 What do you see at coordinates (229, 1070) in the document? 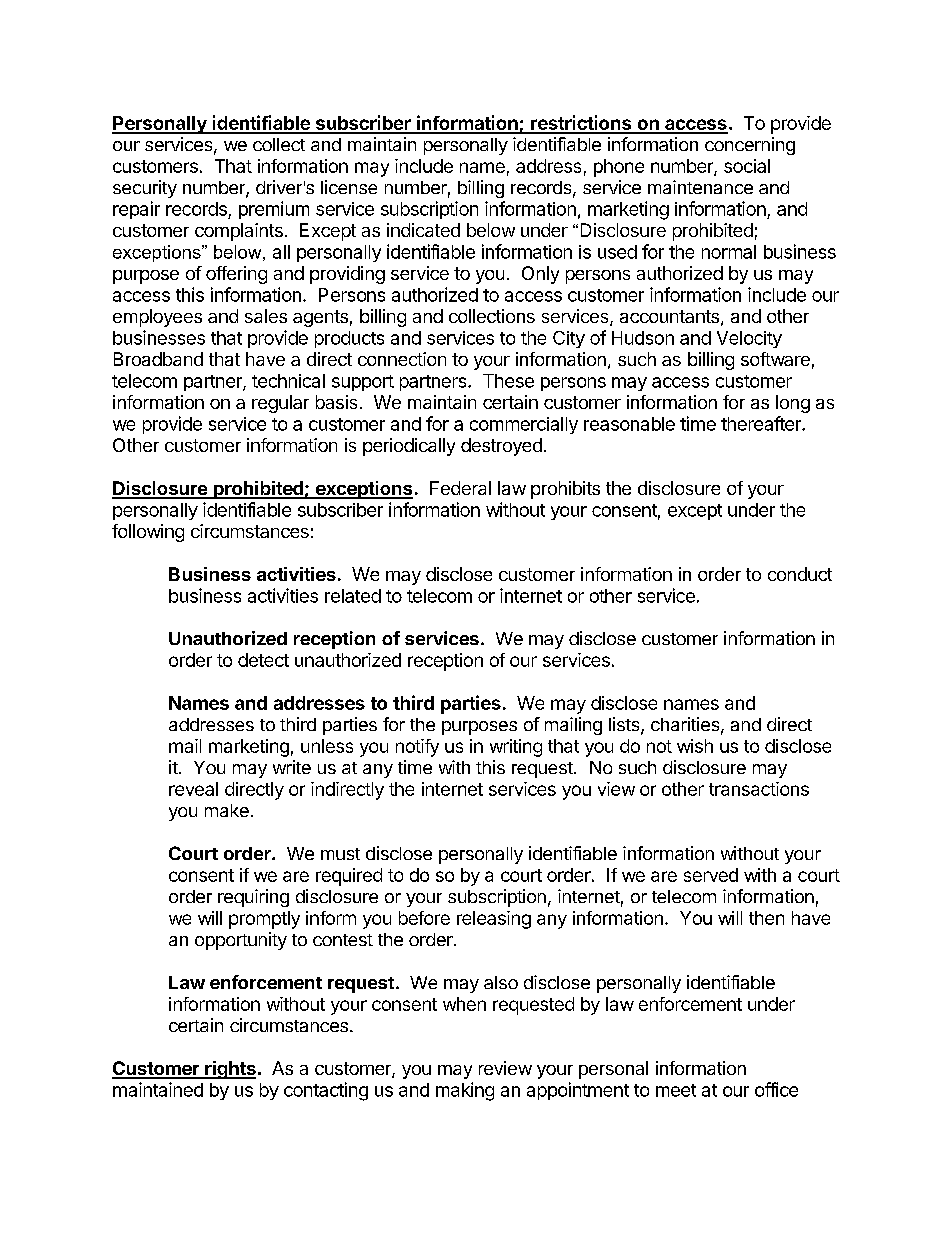
I see `rights` at bounding box center [229, 1070].
